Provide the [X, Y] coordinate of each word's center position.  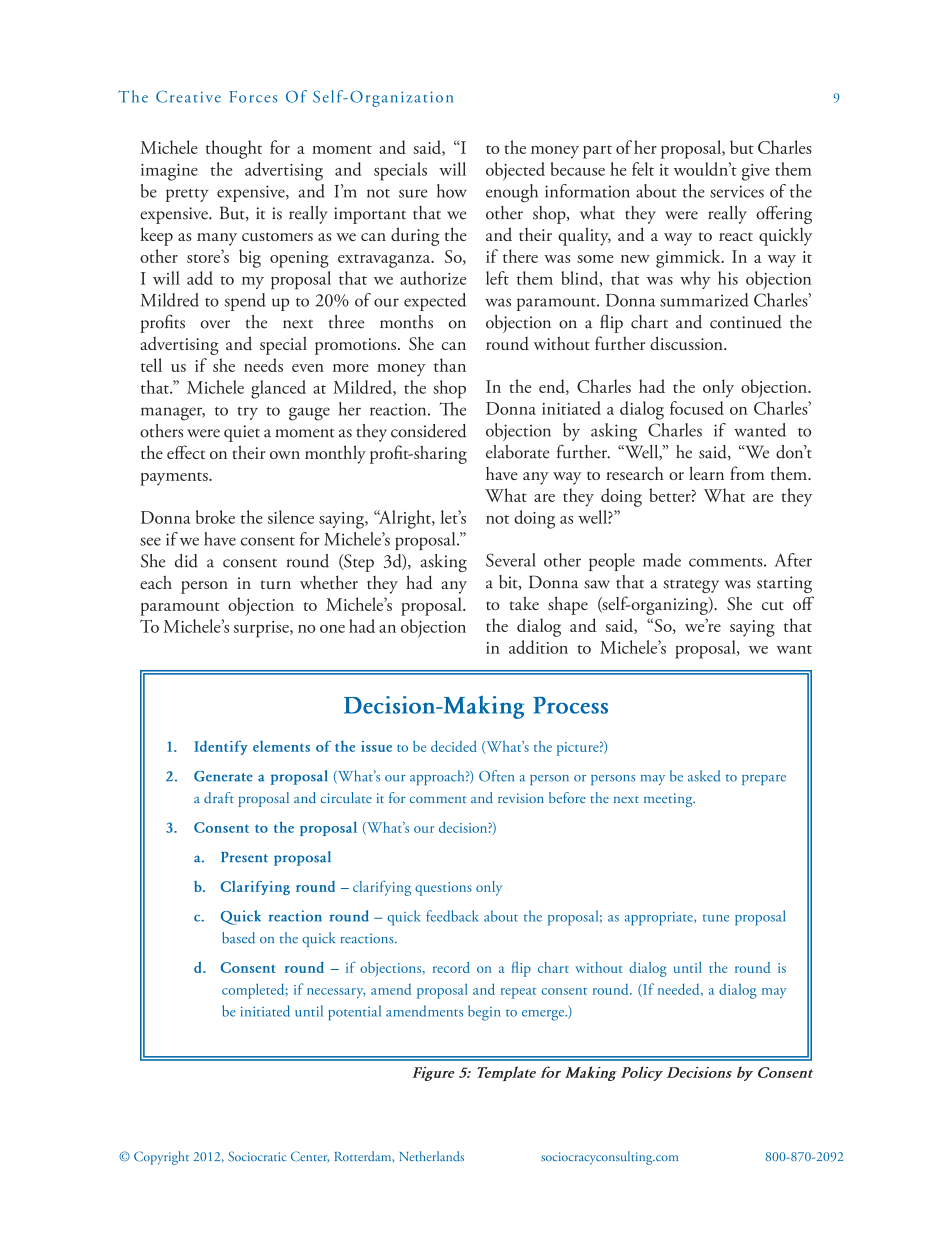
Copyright [161, 1158]
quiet [242, 433]
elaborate [518, 452]
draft [219, 797]
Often [496, 776]
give [756, 172]
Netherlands [432, 1156]
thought [234, 149]
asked [704, 776]
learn [706, 473]
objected [515, 171]
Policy [642, 1073]
